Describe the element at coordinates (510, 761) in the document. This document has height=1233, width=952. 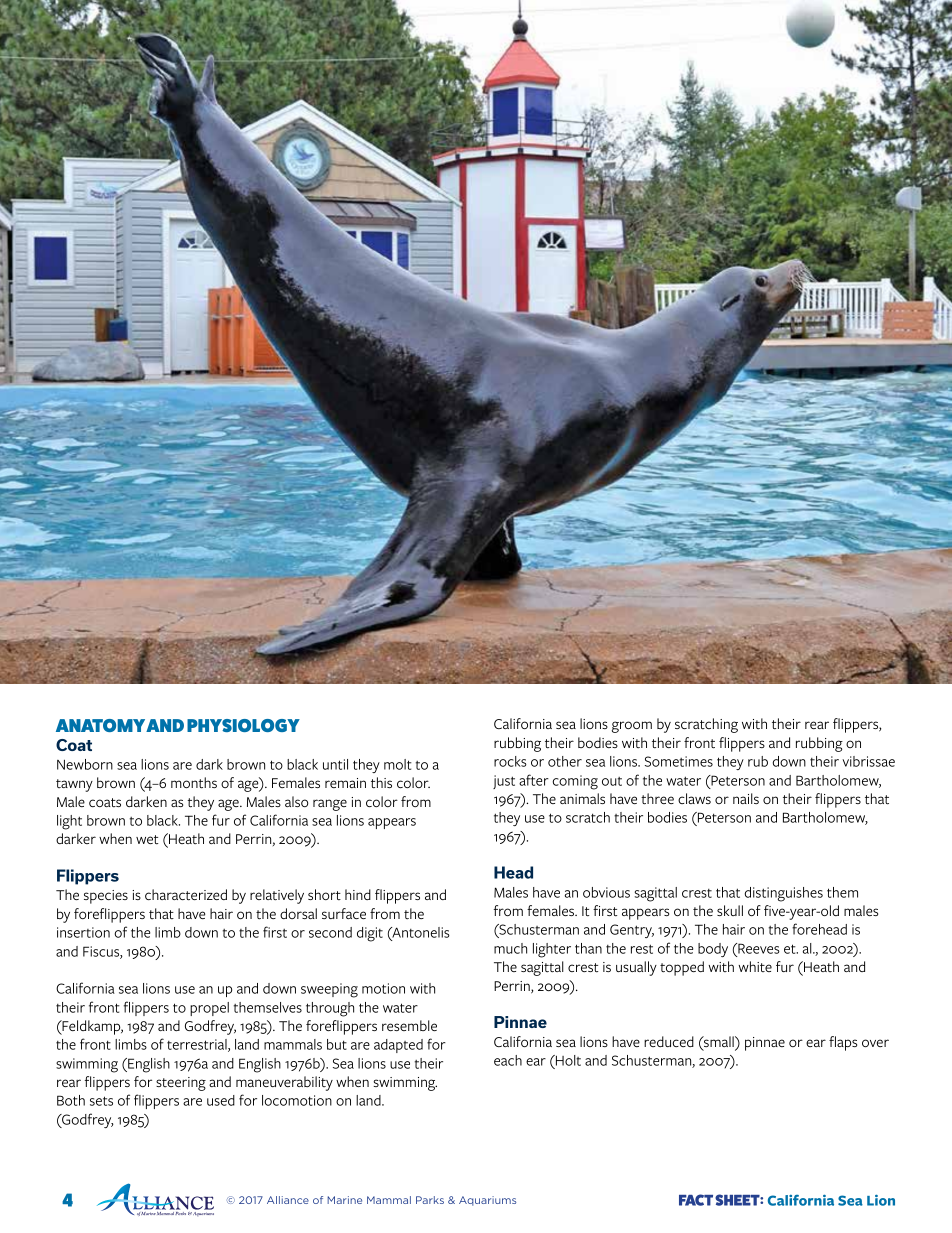
I see `rocks` at that location.
